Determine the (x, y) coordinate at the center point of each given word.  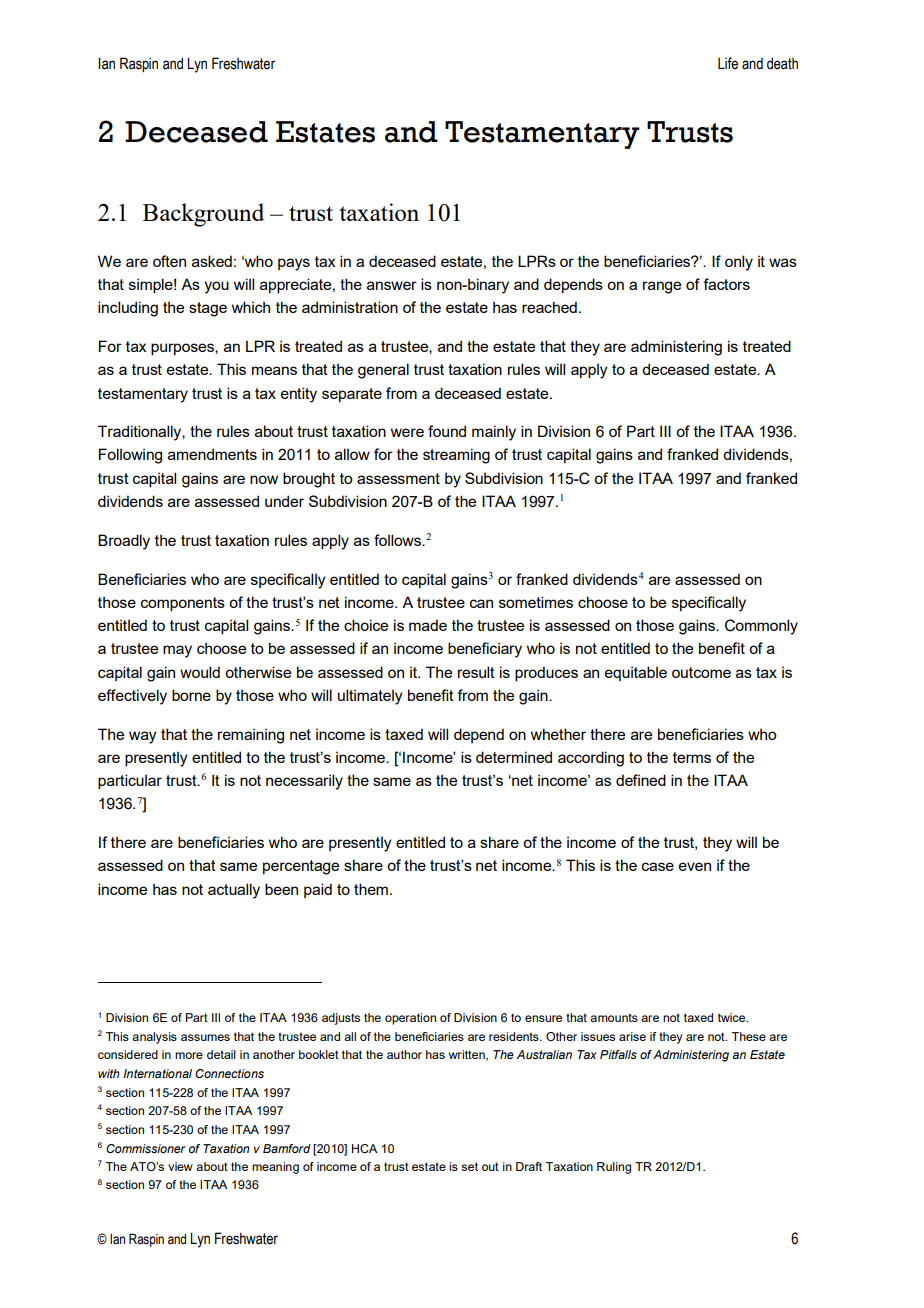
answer (392, 285)
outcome (701, 672)
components (183, 604)
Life (728, 63)
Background (203, 215)
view (180, 1166)
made (428, 625)
